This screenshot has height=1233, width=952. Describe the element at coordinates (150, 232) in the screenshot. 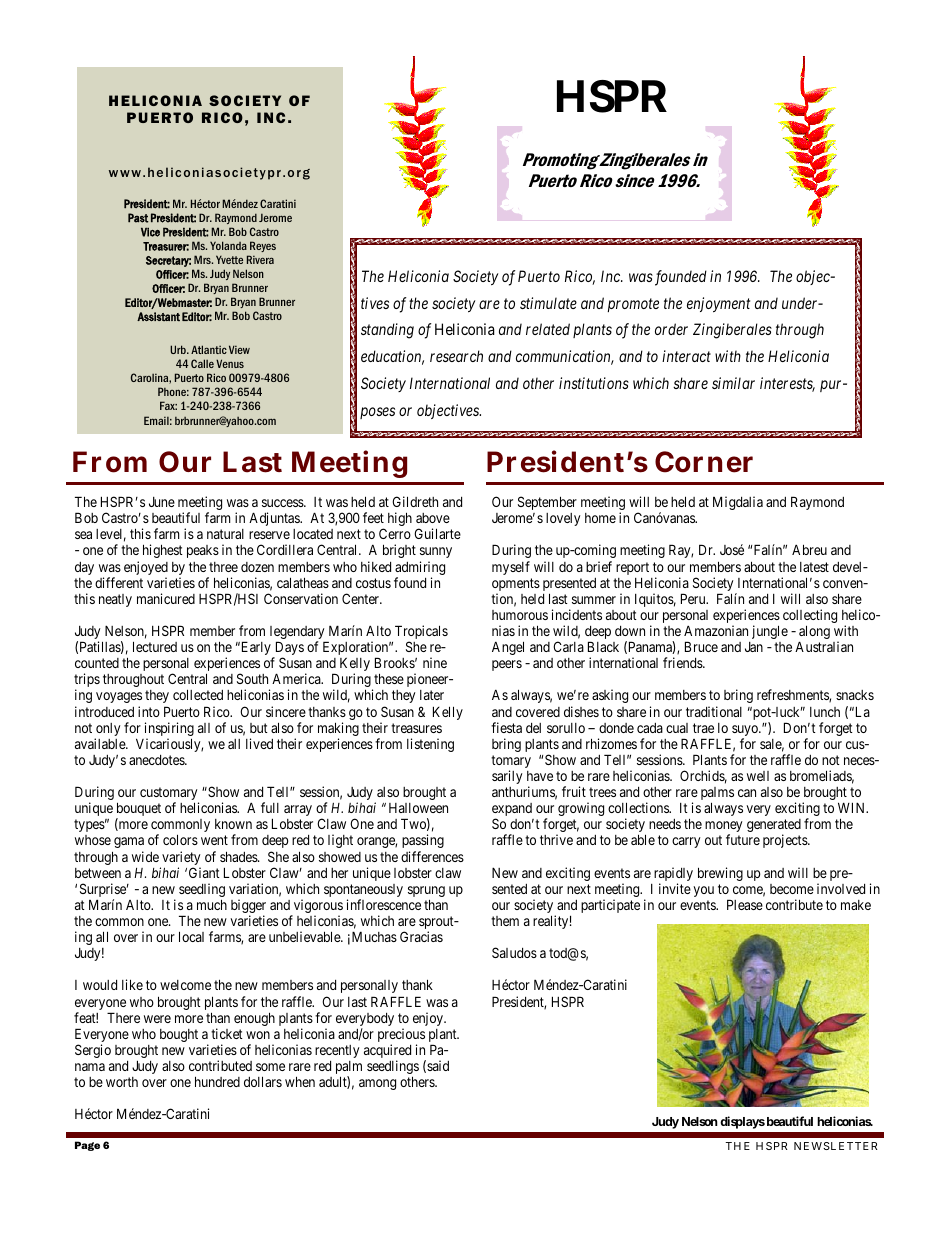

I see `Vice` at that location.
